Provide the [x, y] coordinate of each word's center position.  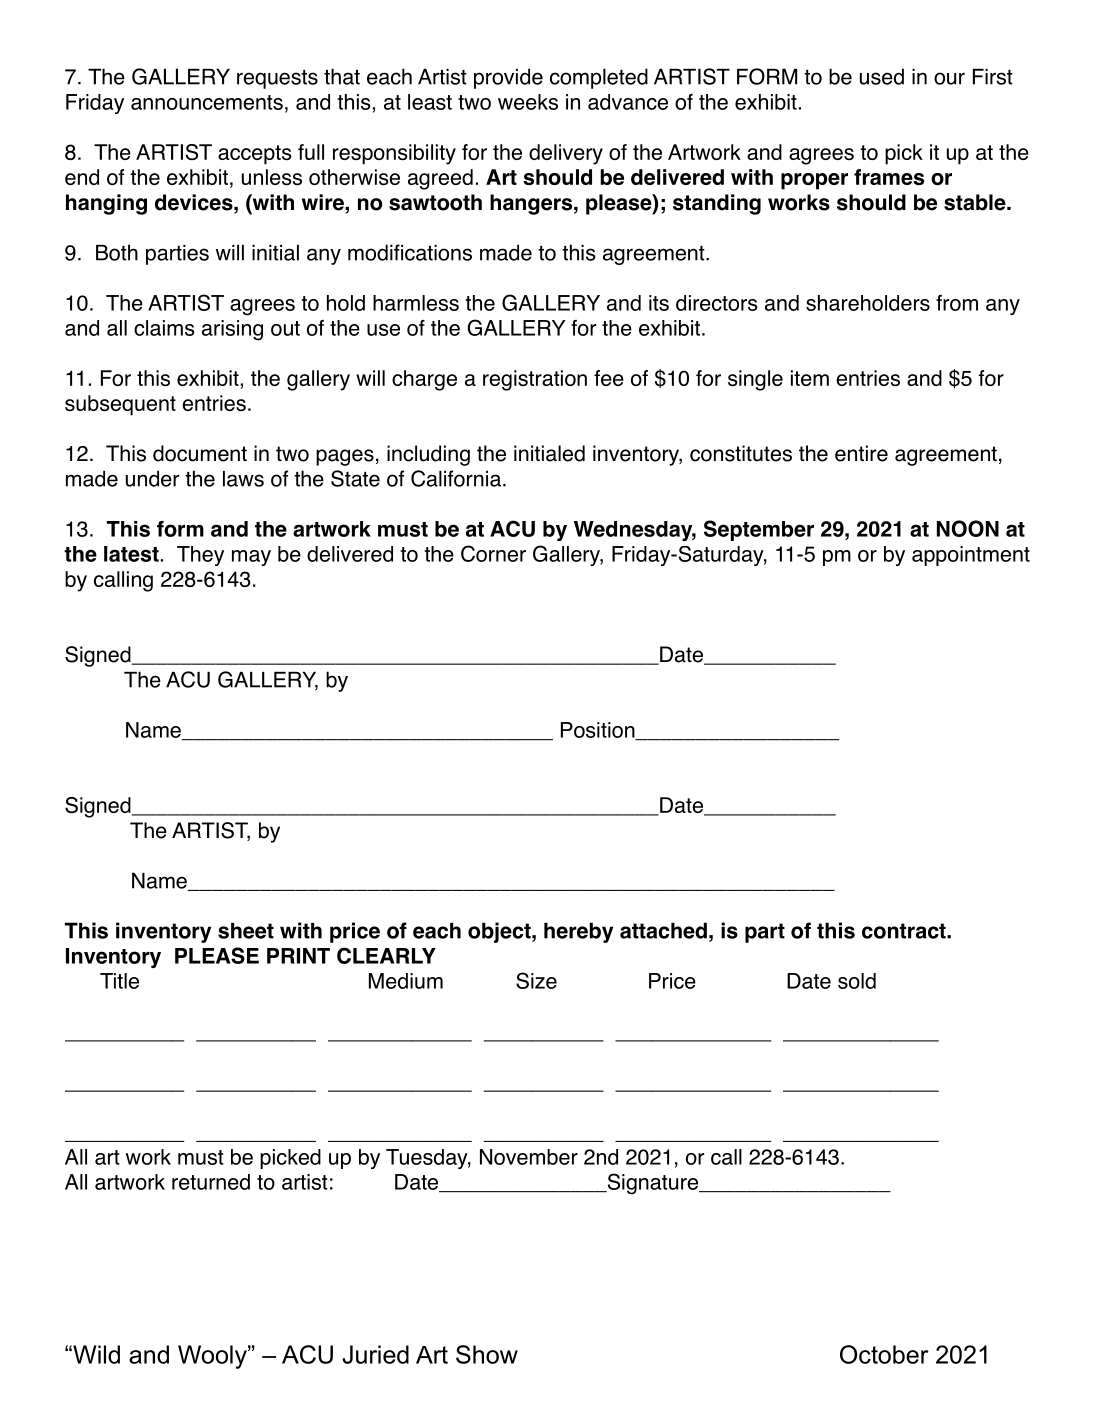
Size [536, 980]
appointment [971, 556]
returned [211, 1182]
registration [535, 380]
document [200, 453]
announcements [207, 102]
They [200, 556]
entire [861, 453]
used [882, 76]
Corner [493, 553]
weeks [528, 102]
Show [487, 1354]
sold [857, 981]
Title [119, 981]
